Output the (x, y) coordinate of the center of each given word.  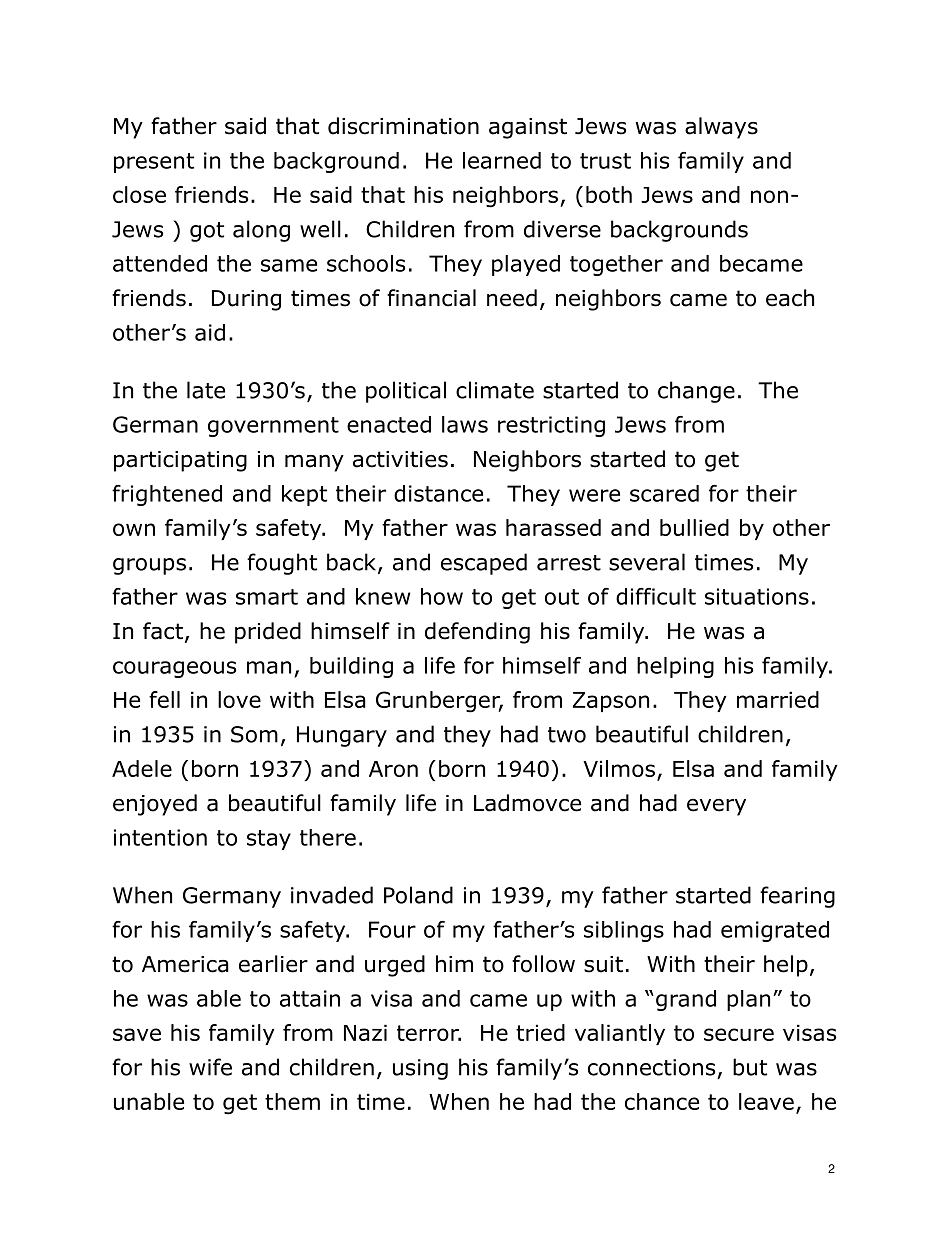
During (246, 300)
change (696, 392)
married (778, 699)
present (154, 163)
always (721, 128)
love (239, 699)
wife (210, 1067)
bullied (694, 527)
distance (438, 493)
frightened (167, 495)
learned (502, 160)
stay (269, 840)
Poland (418, 895)
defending (477, 633)
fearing (797, 897)
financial (431, 298)
